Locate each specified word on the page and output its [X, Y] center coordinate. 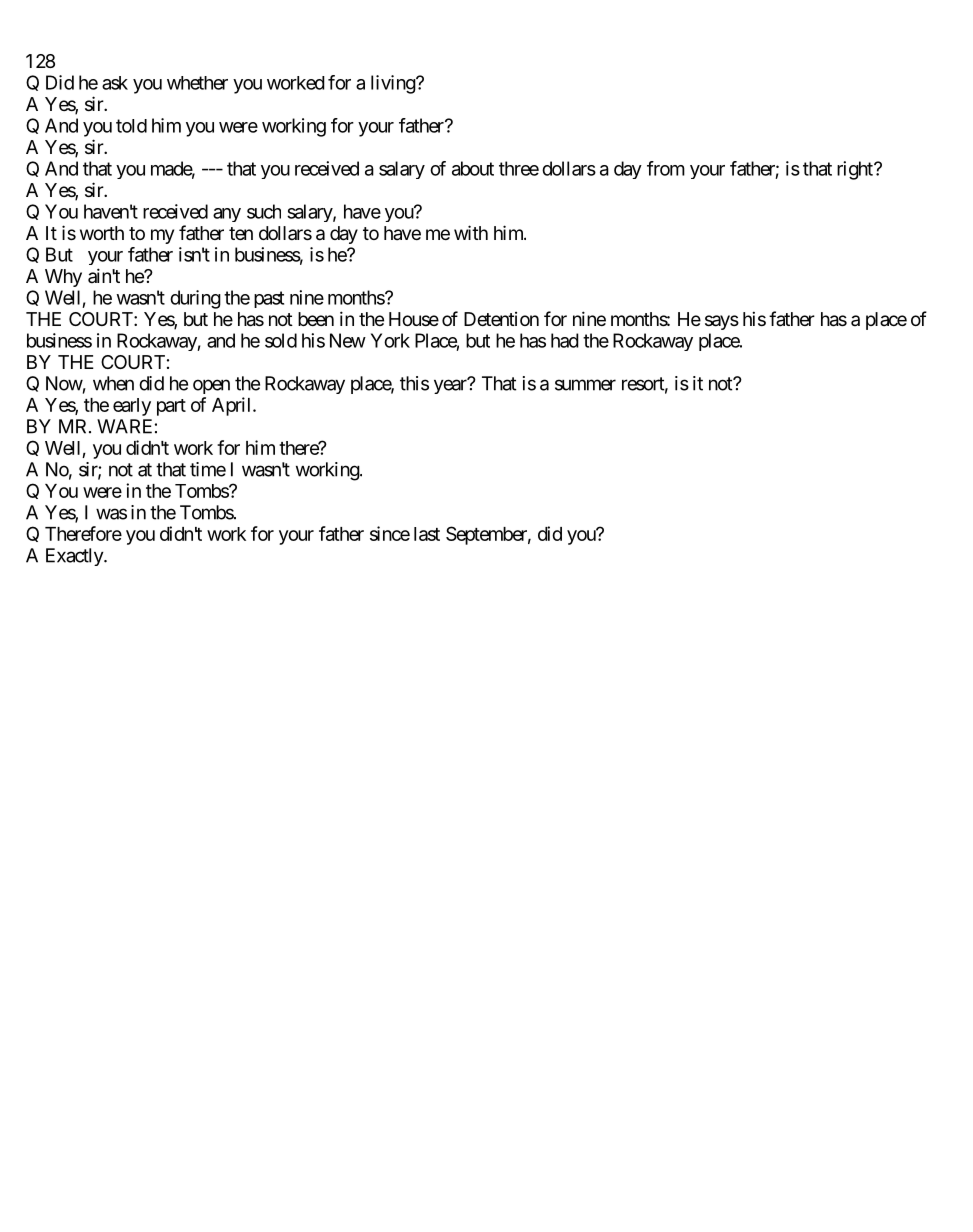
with [471, 232]
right [856, 170]
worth [102, 233]
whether [197, 83]
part [171, 407]
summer [585, 385]
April [233, 406]
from [666, 168]
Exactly [75, 557]
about [473, 168]
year [451, 386]
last [427, 534]
